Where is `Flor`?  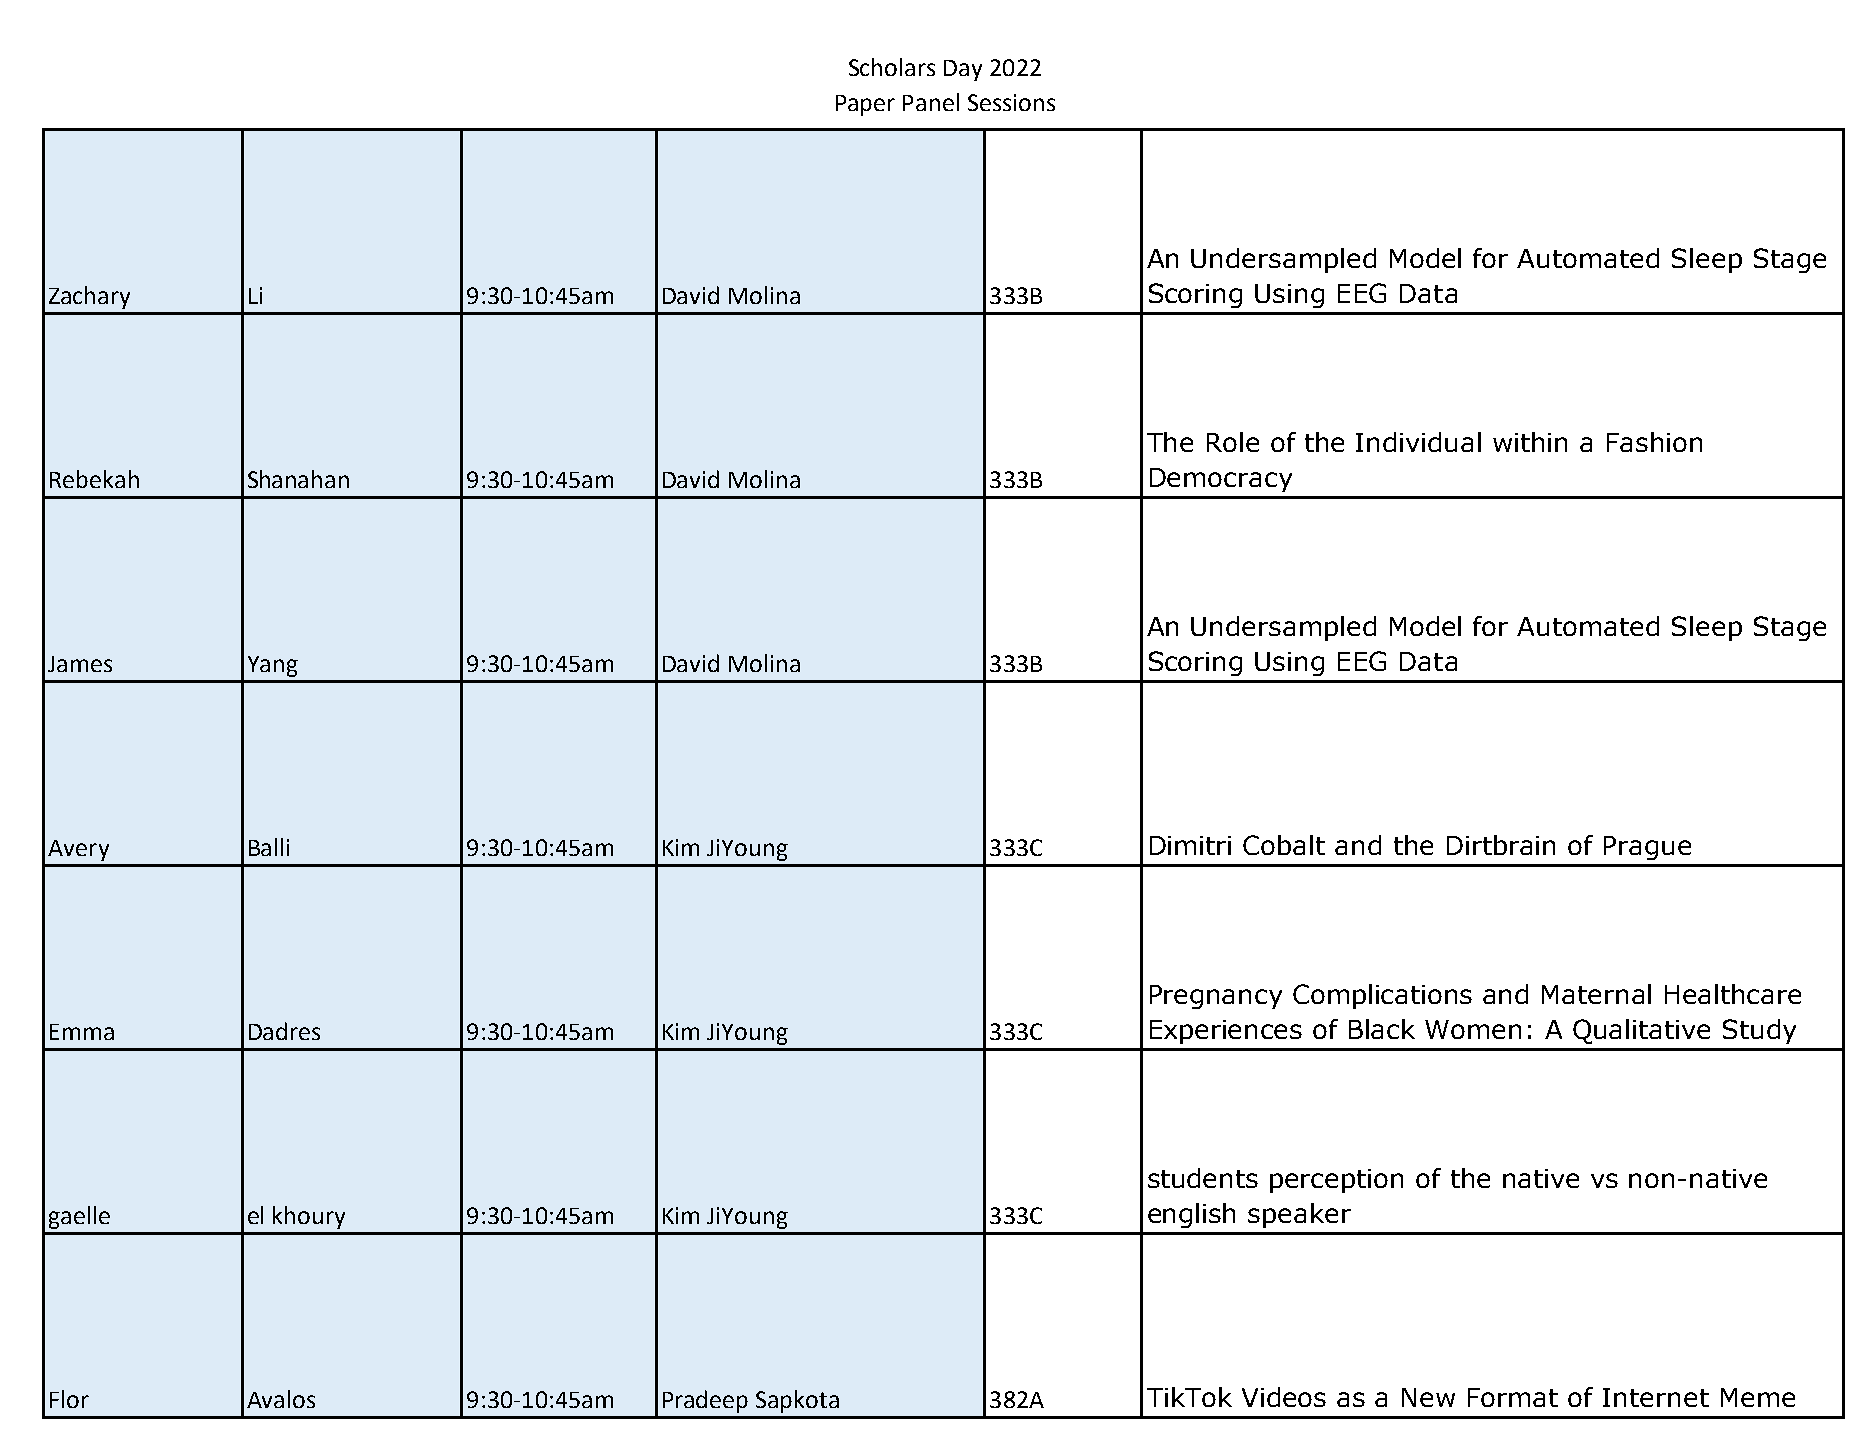 Flor is located at coordinates (69, 1399).
